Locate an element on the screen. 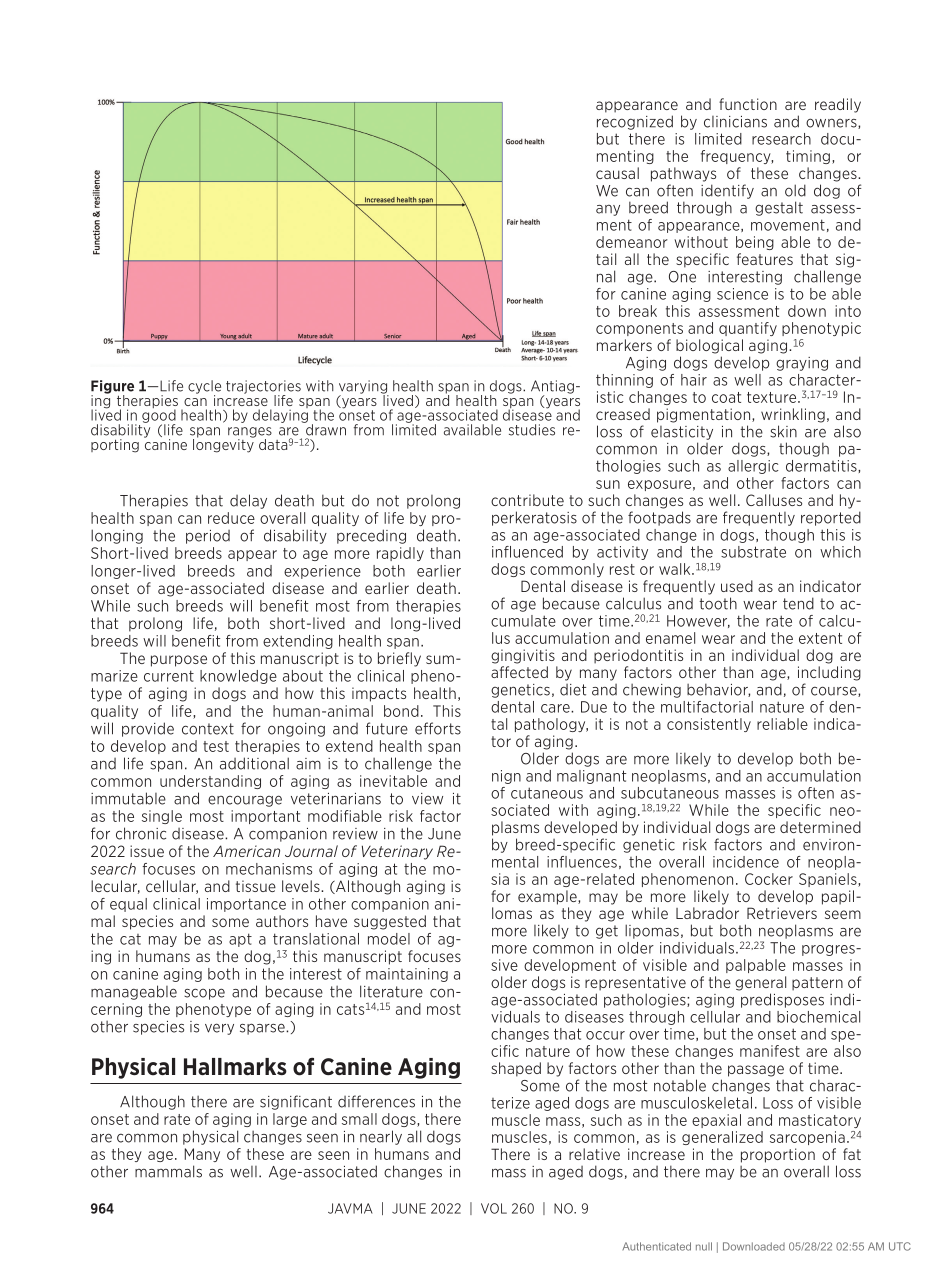 The width and height of the screenshot is (952, 1275). causal is located at coordinates (617, 173).
